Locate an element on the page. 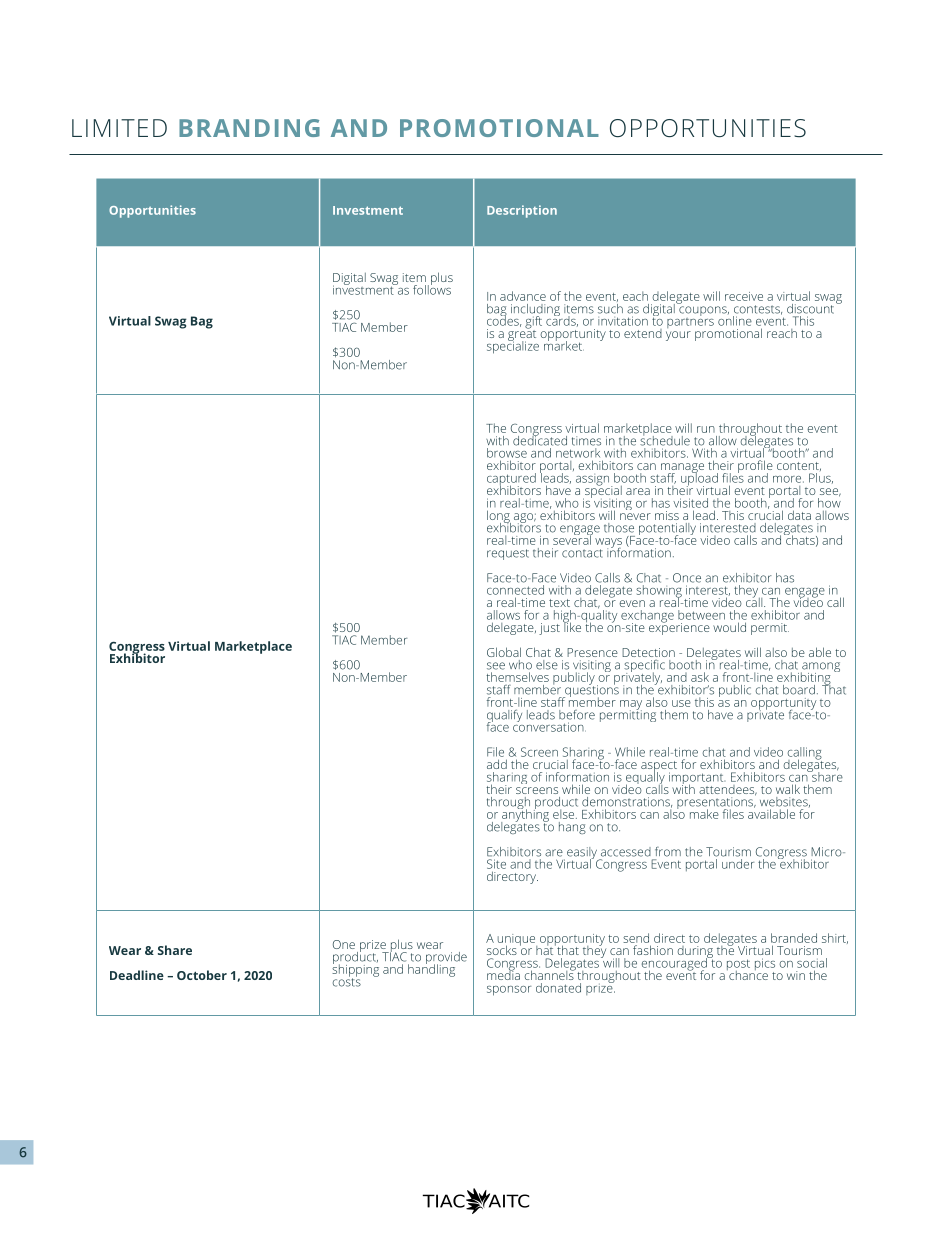 This image has width=952, height=1233. October is located at coordinates (202, 975).
